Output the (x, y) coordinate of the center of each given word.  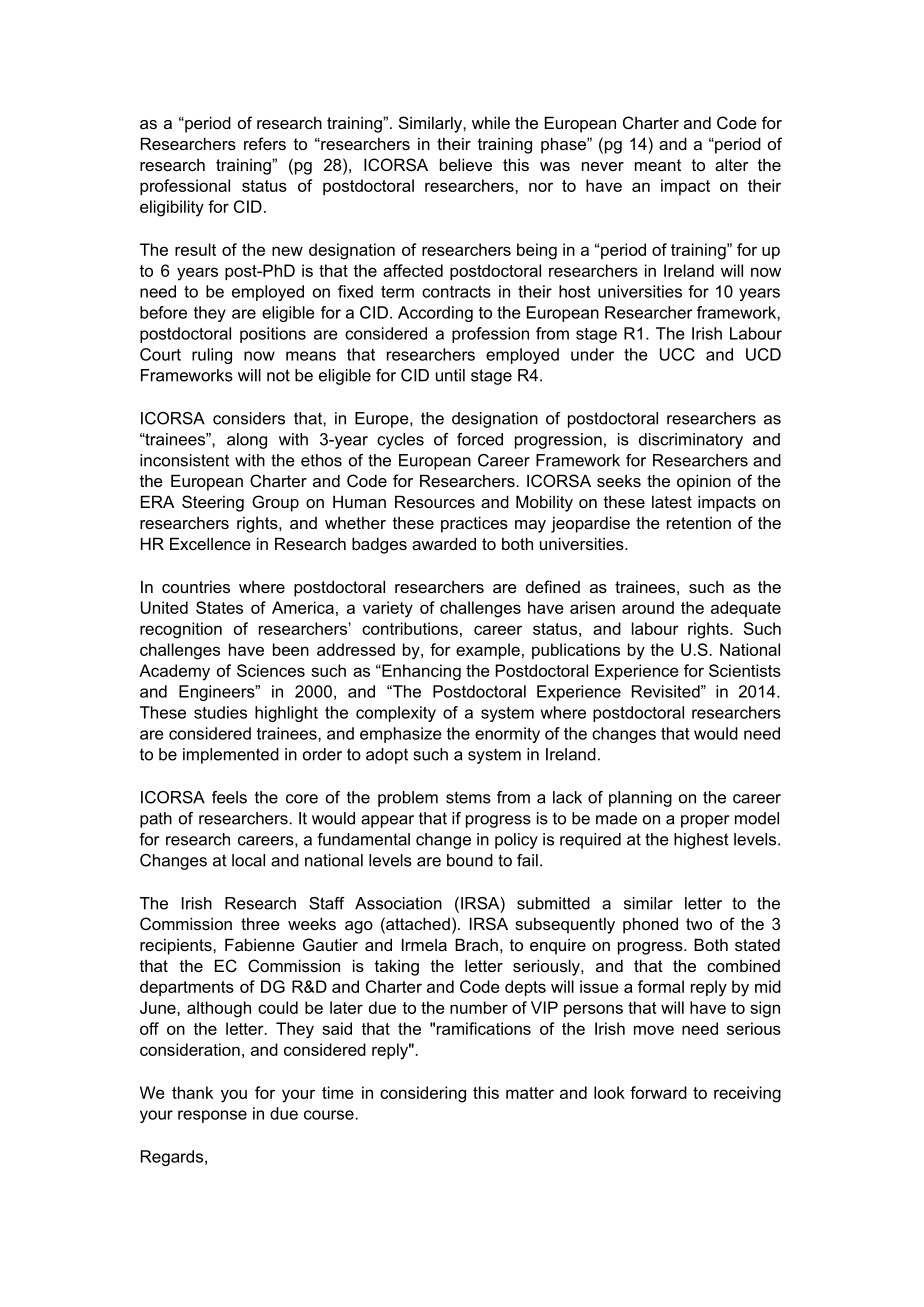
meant (658, 165)
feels (229, 797)
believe (466, 164)
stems (468, 797)
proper (705, 821)
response (212, 1116)
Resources (435, 501)
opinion (704, 482)
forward (658, 1092)
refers (265, 143)
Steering (213, 503)
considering (423, 1094)
